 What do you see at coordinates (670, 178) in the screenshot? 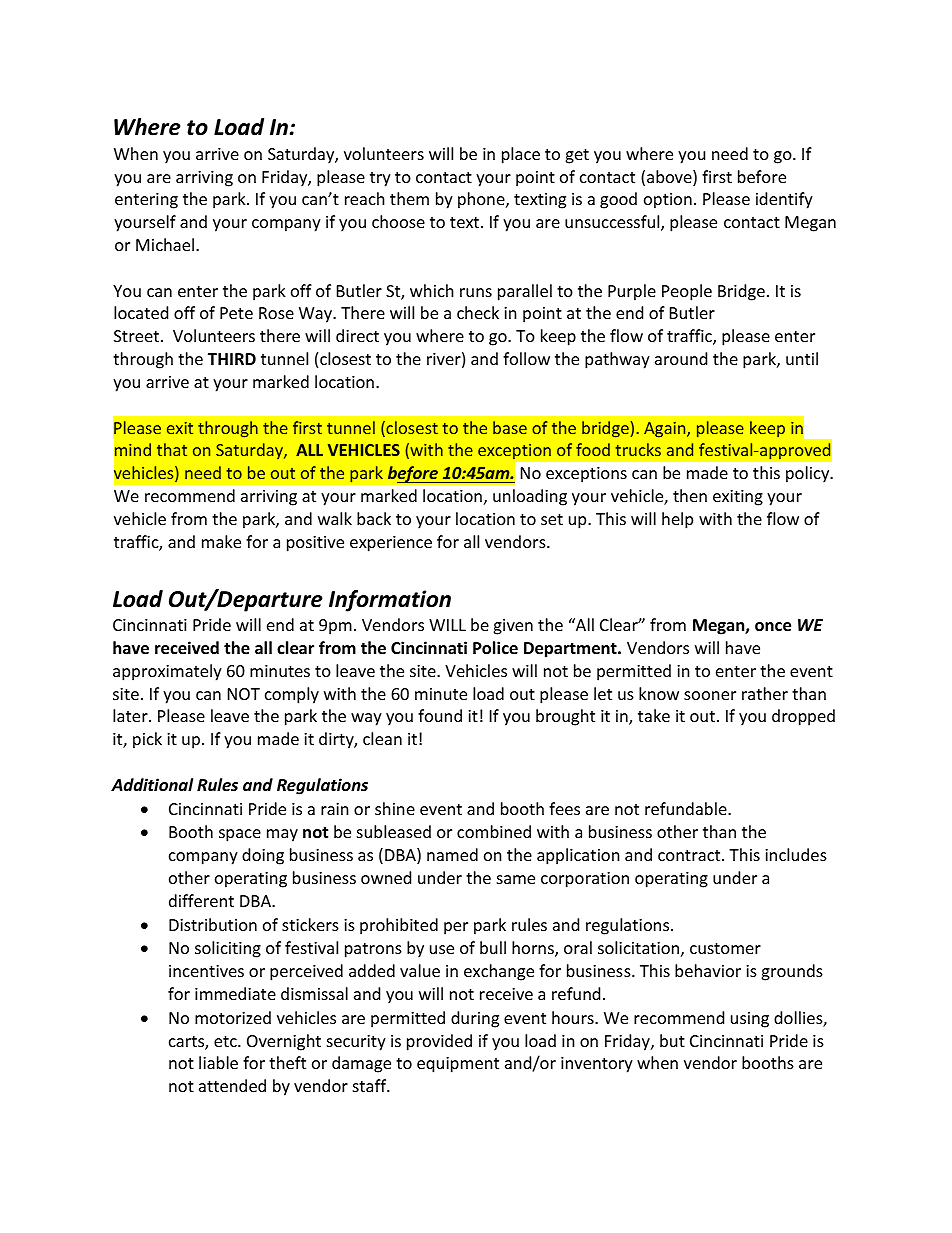
I see `above` at bounding box center [670, 178].
